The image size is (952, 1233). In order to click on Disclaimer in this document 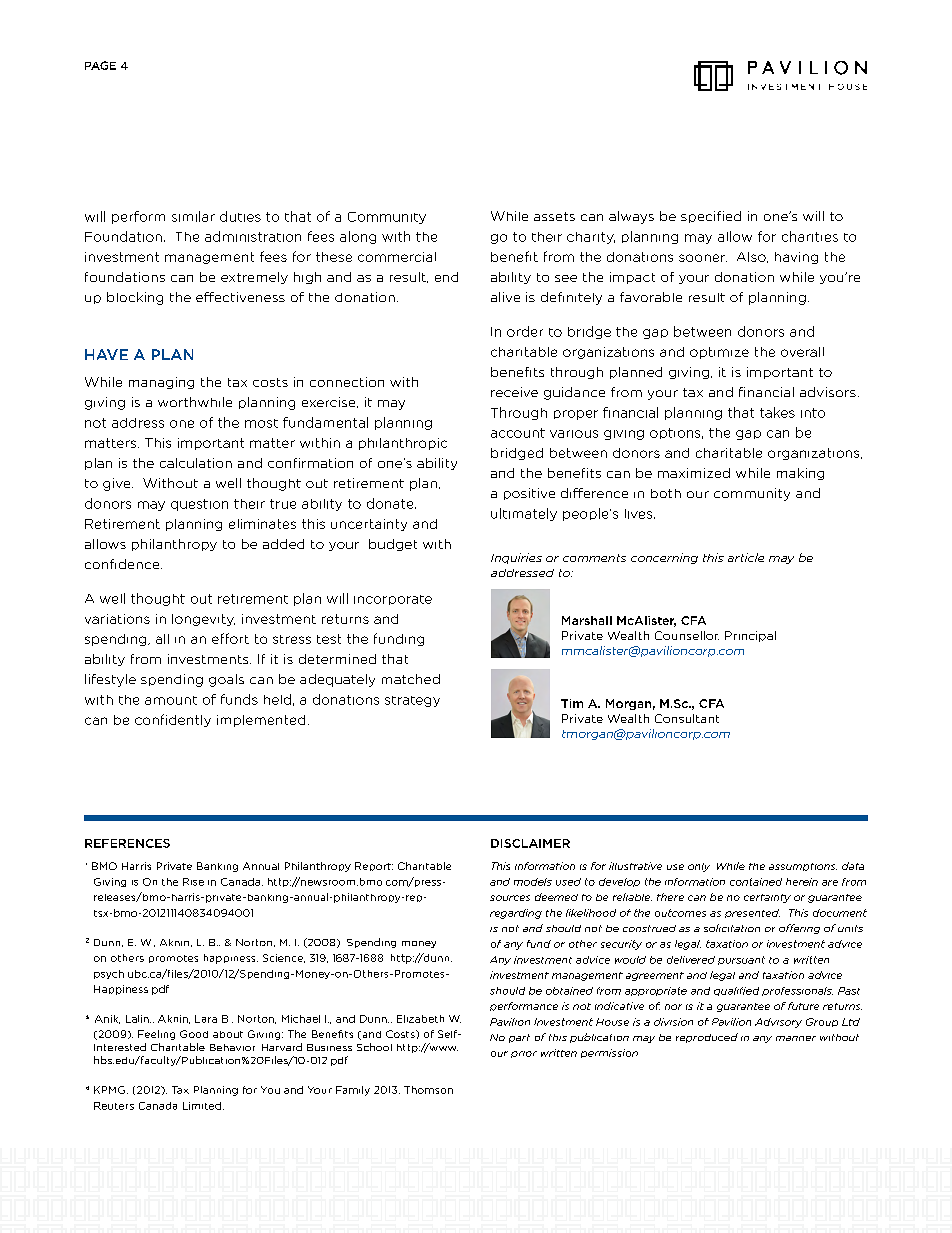, I will do `click(530, 843)`.
